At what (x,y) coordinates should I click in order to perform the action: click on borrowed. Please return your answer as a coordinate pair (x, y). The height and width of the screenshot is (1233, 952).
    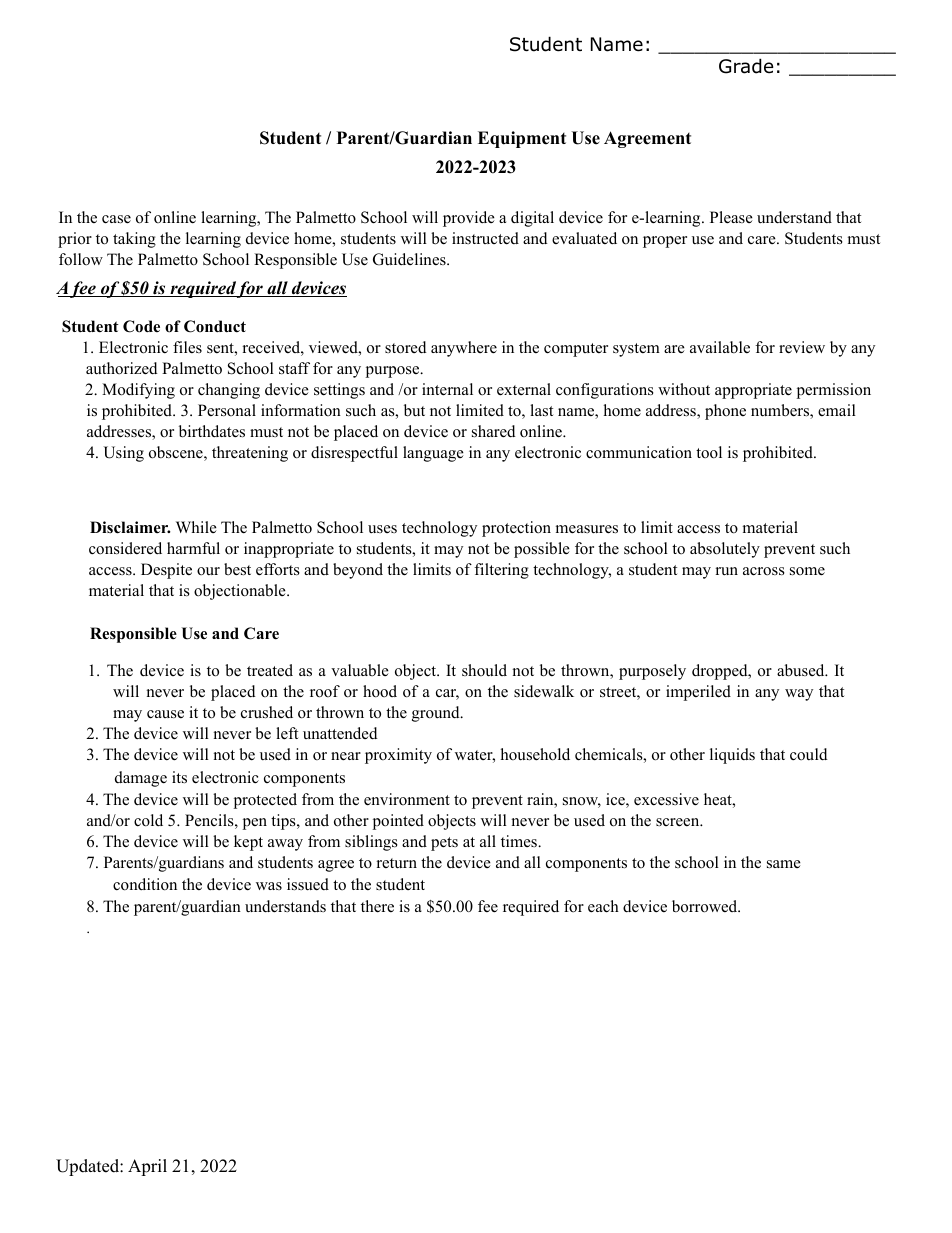
    Looking at the image, I should click on (706, 906).
